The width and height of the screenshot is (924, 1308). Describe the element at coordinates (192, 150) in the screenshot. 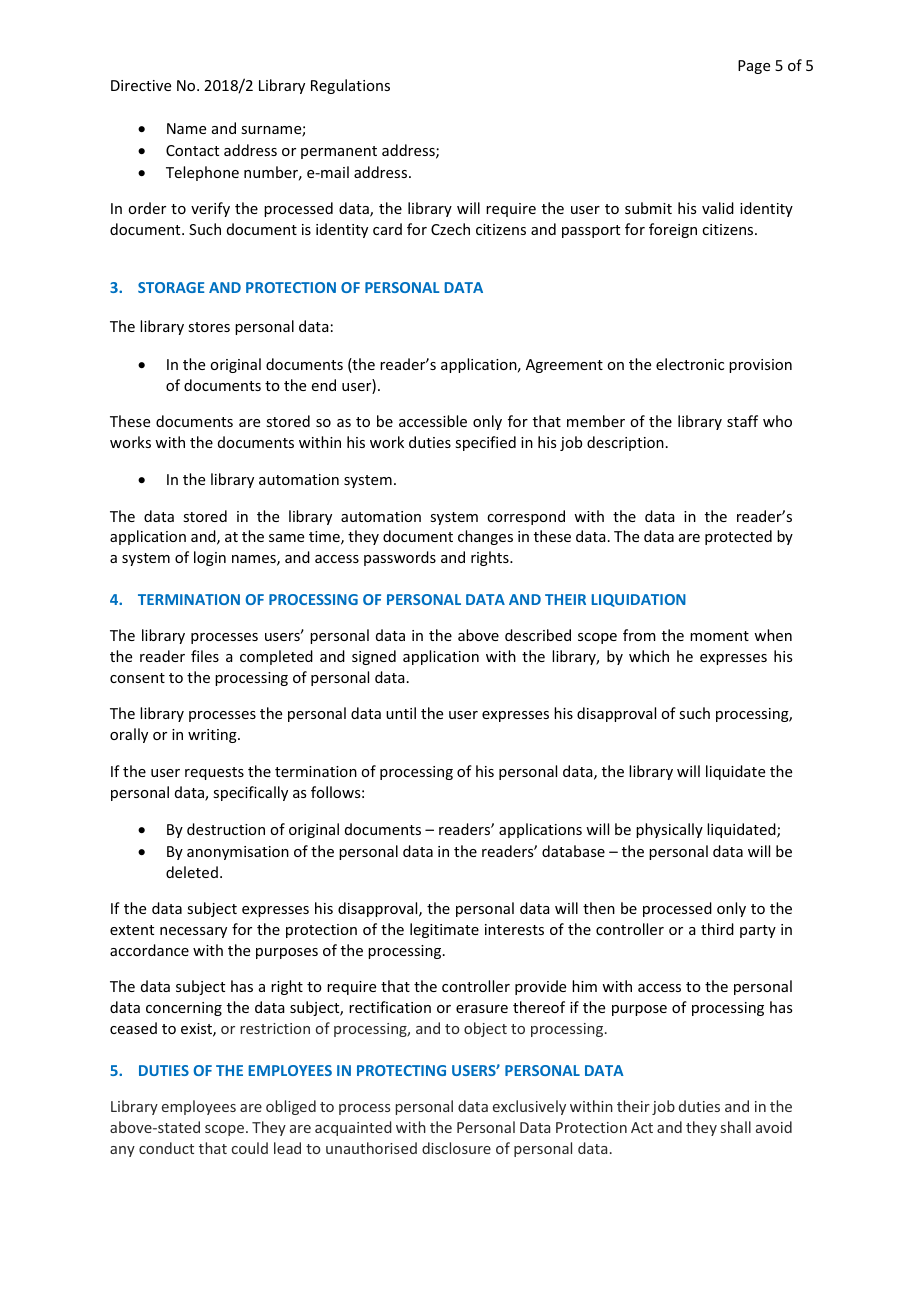

I see `Contact` at that location.
